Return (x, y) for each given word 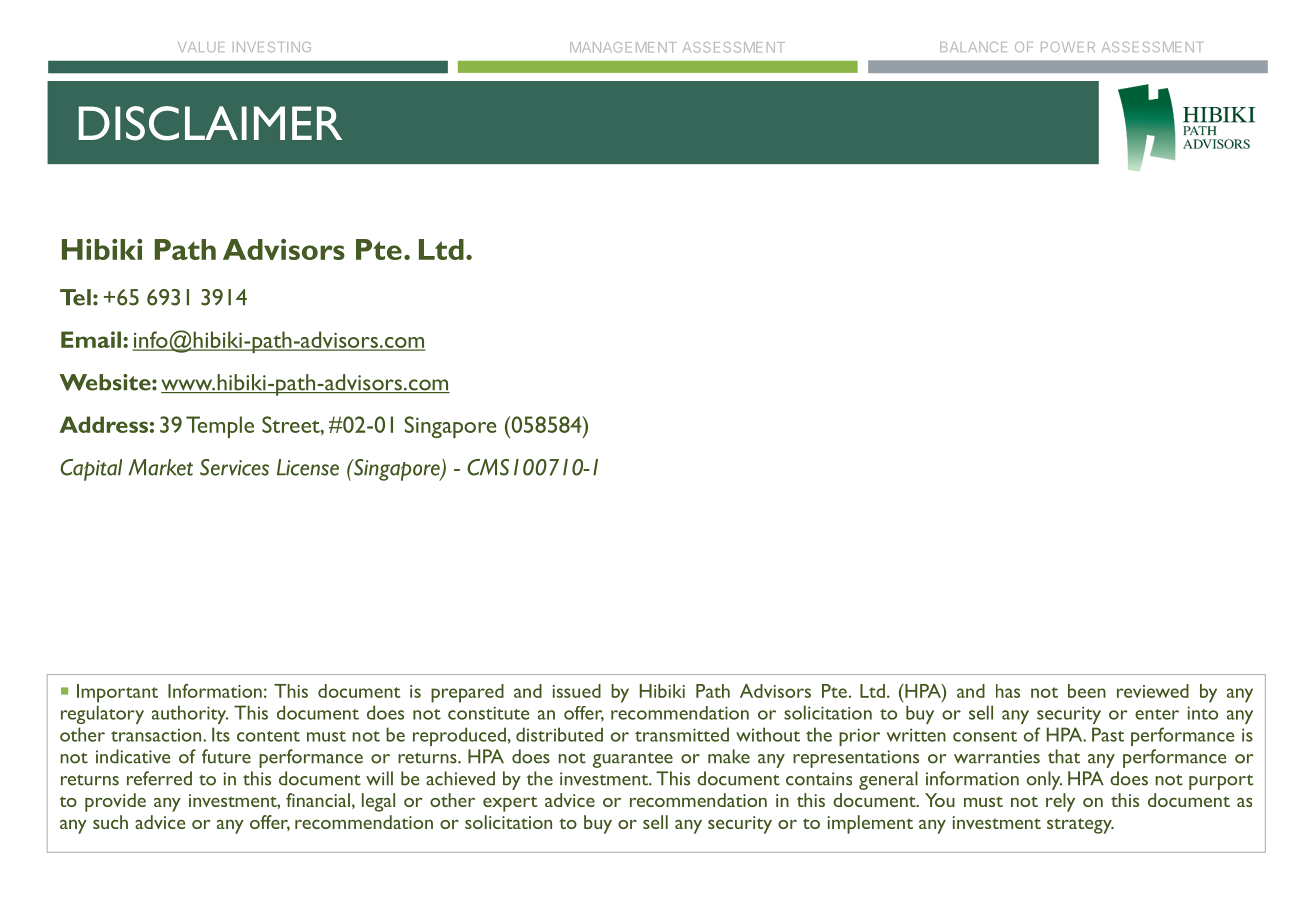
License (308, 467)
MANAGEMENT (623, 47)
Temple (220, 427)
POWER (1068, 47)
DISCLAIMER (210, 123)
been (1087, 691)
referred (159, 778)
